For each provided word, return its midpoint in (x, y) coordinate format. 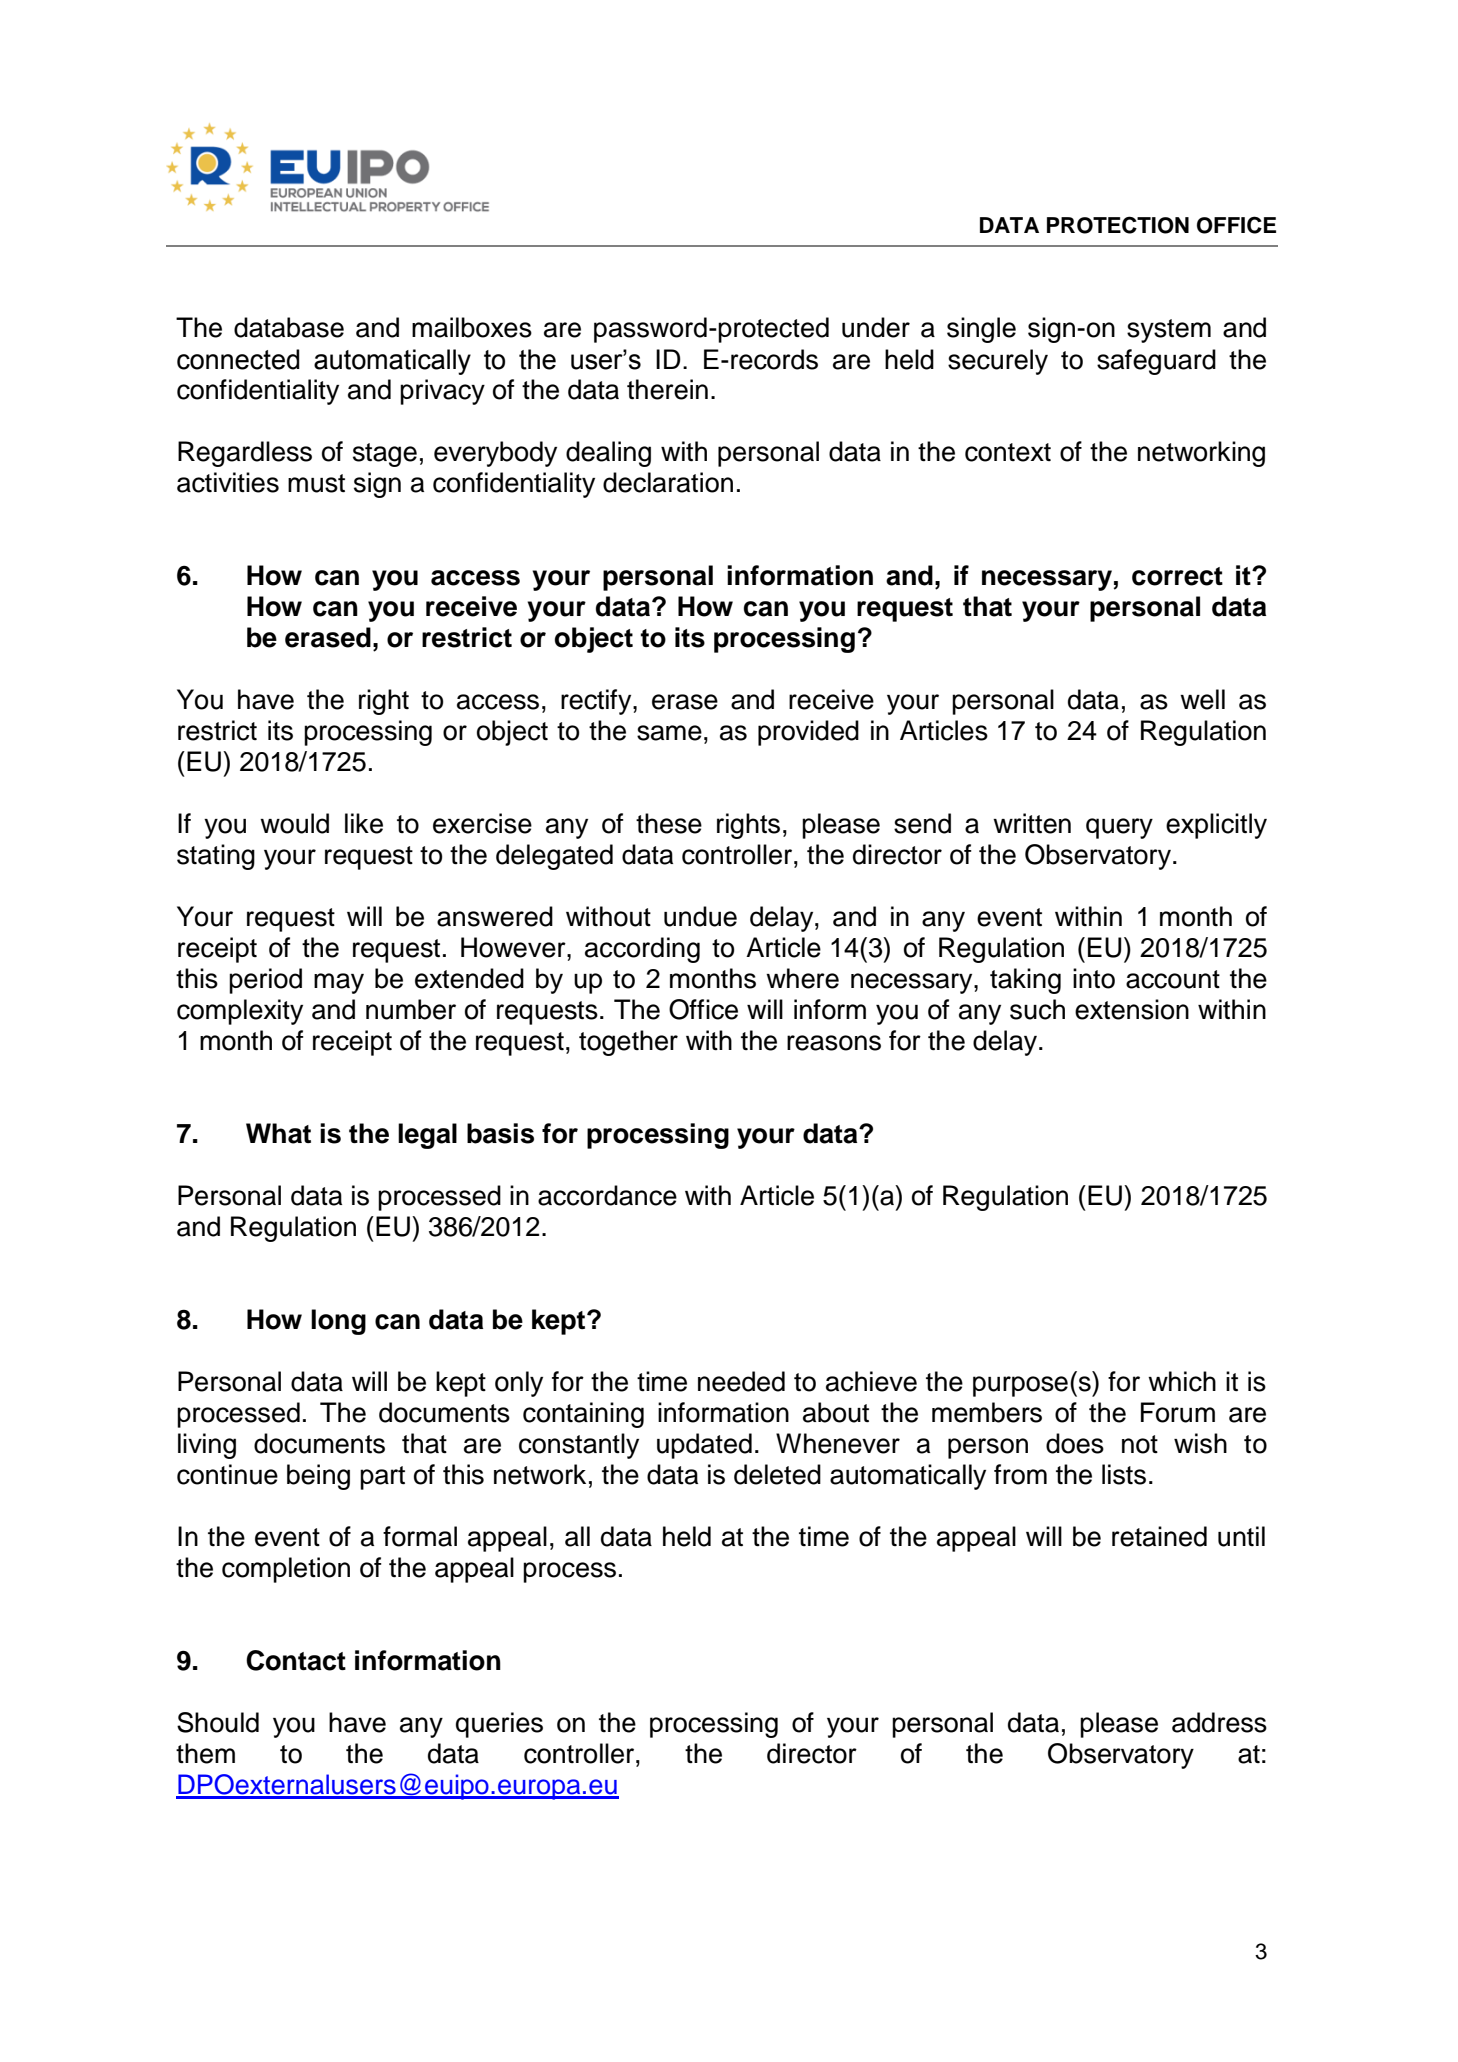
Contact (296, 1660)
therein (667, 389)
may (339, 983)
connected (238, 359)
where (802, 978)
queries (499, 1725)
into (1094, 978)
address (1219, 1722)
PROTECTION (1118, 225)
